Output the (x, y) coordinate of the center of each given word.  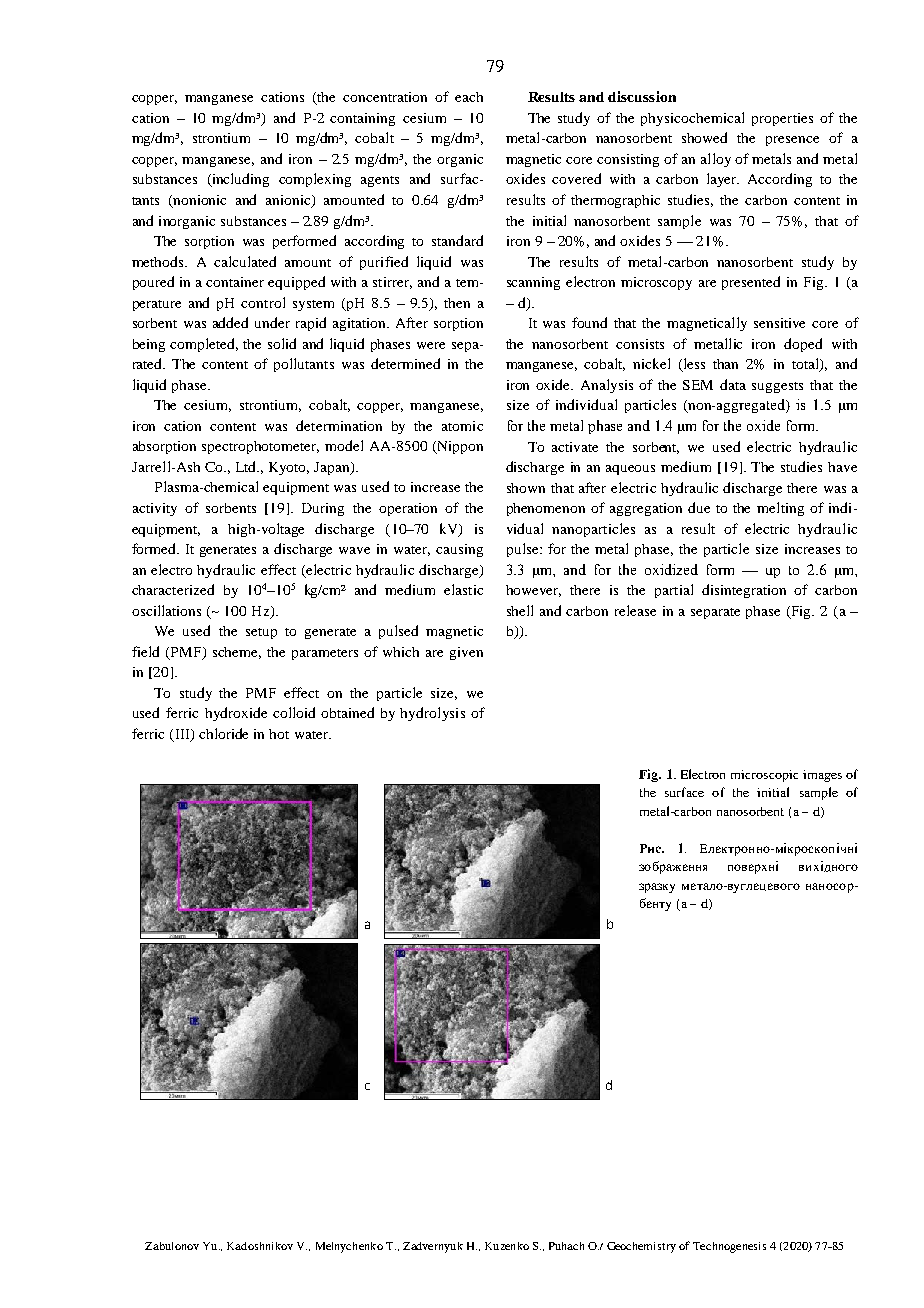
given (466, 653)
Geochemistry (641, 1247)
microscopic (764, 776)
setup (261, 633)
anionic (289, 201)
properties (782, 119)
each (469, 97)
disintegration (744, 591)
